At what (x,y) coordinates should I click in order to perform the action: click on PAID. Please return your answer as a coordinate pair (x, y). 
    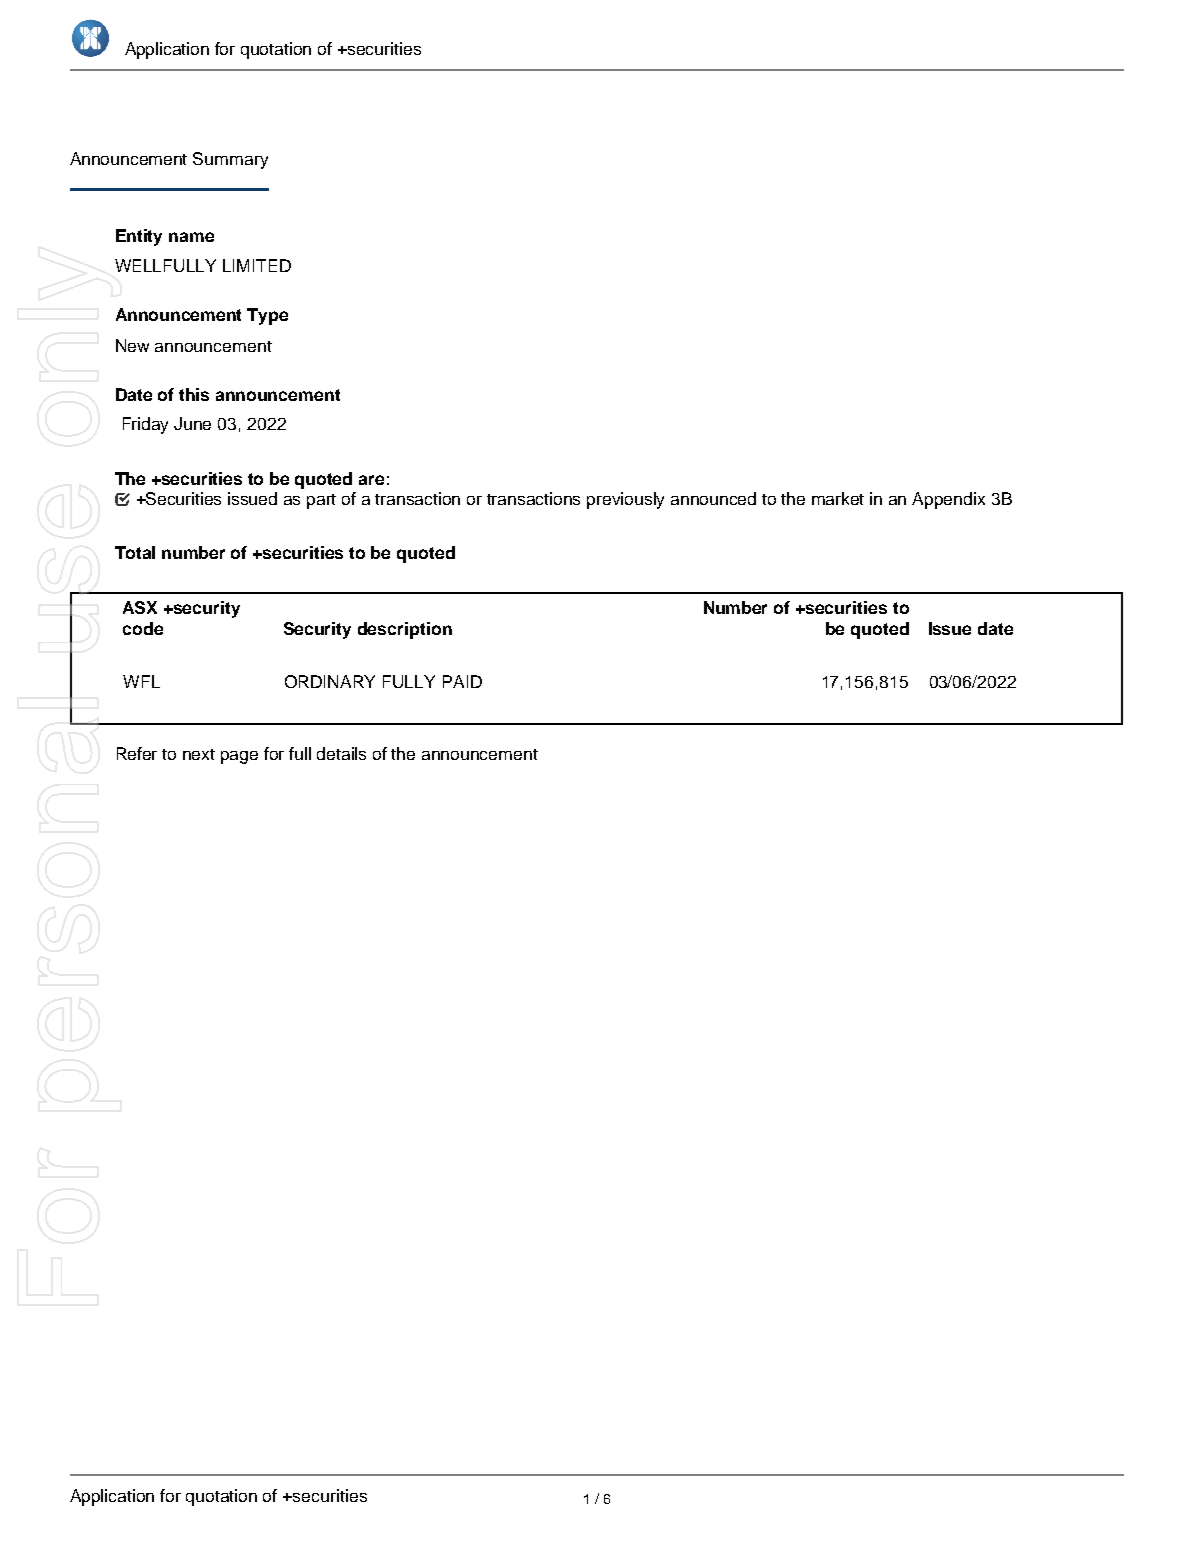
    Looking at the image, I should click on (462, 681).
